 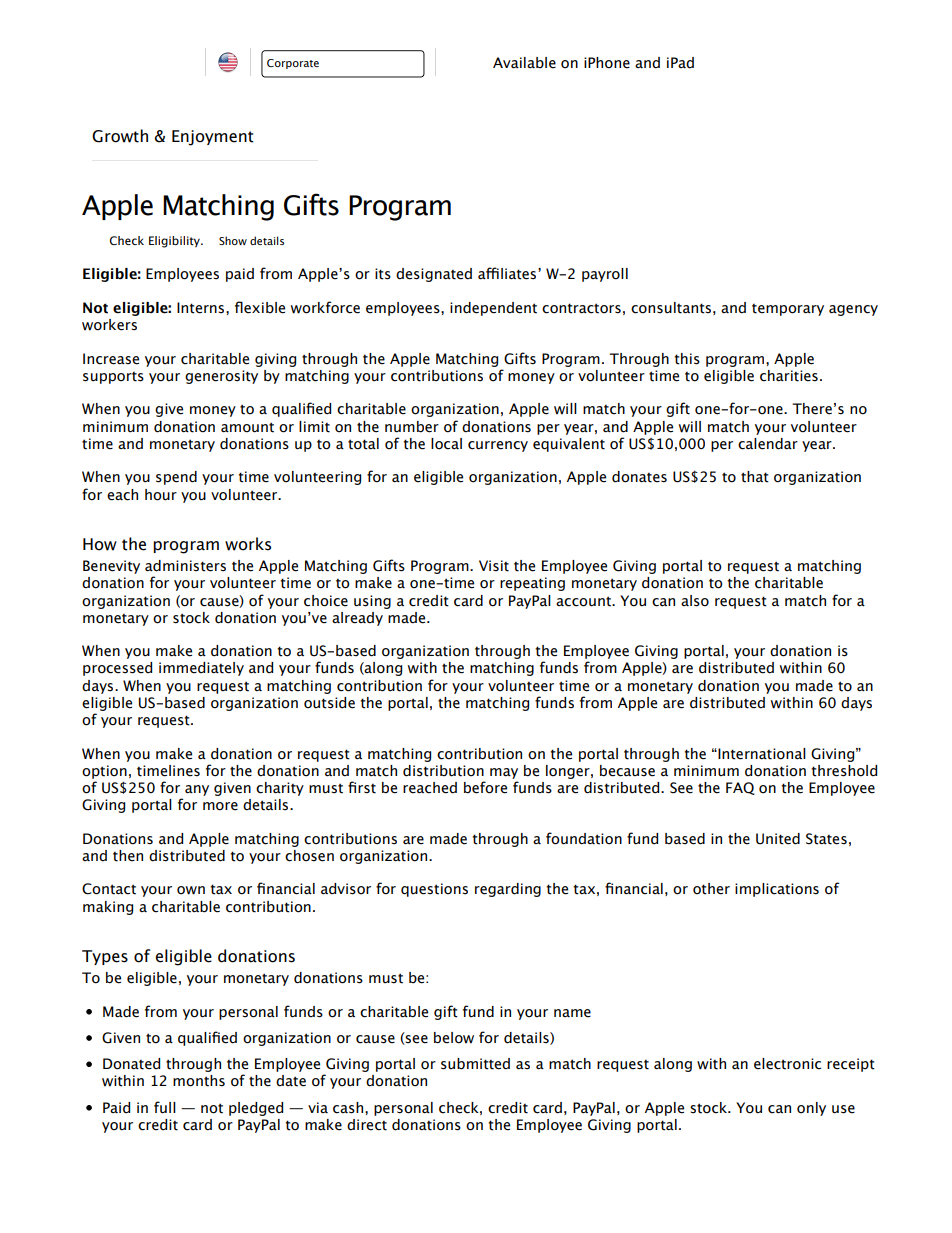 I want to click on Available, so click(x=524, y=63).
